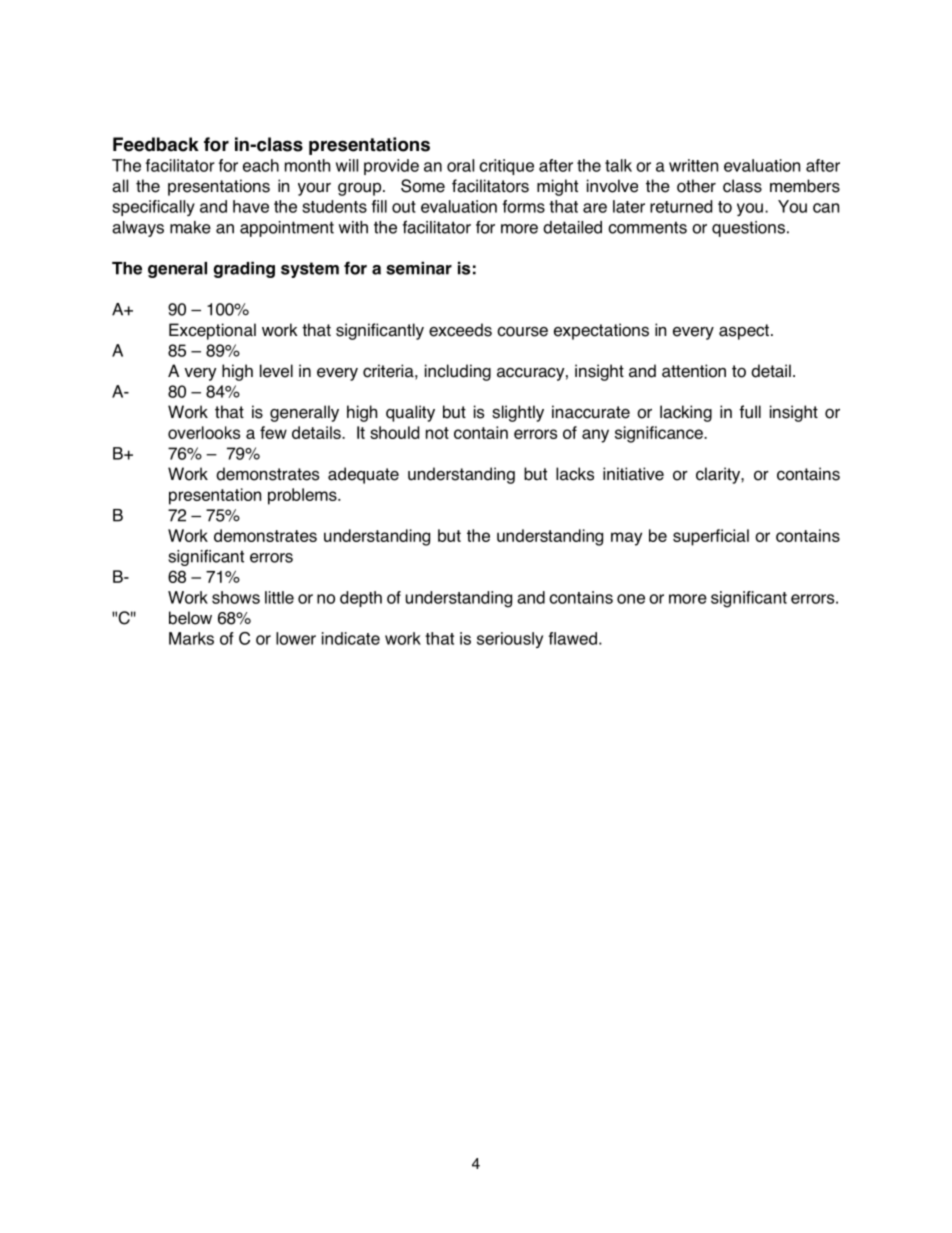 The width and height of the screenshot is (952, 1233). What do you see at coordinates (631, 599) in the screenshot?
I see `one` at bounding box center [631, 599].
